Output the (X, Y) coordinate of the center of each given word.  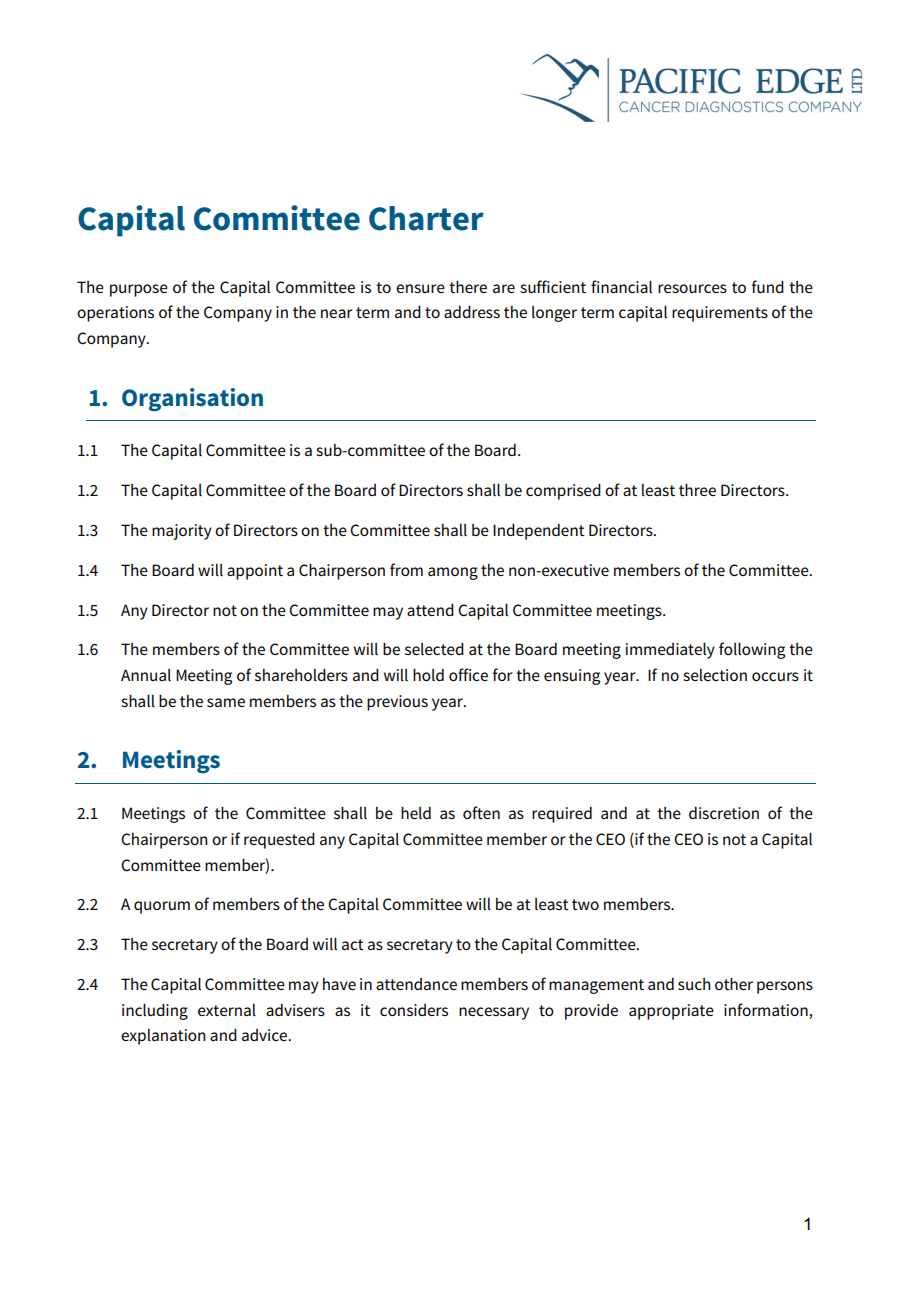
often (481, 812)
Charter (426, 218)
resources (692, 288)
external (227, 1009)
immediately (670, 650)
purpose (139, 290)
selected (434, 648)
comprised (563, 491)
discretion (724, 812)
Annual (146, 675)
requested (279, 840)
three (697, 489)
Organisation (192, 400)
